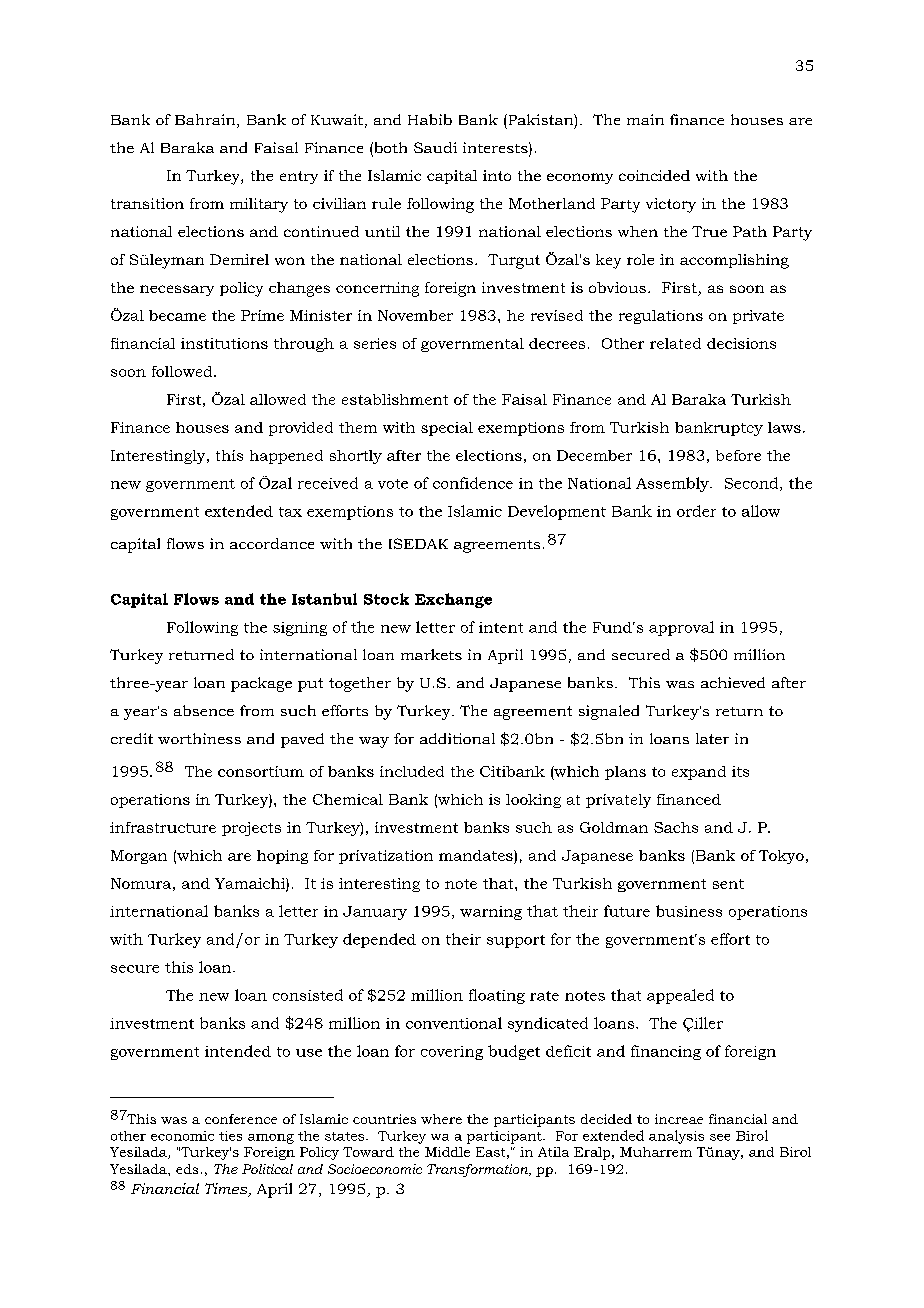  What do you see at coordinates (261, 684) in the screenshot?
I see `package` at bounding box center [261, 684].
